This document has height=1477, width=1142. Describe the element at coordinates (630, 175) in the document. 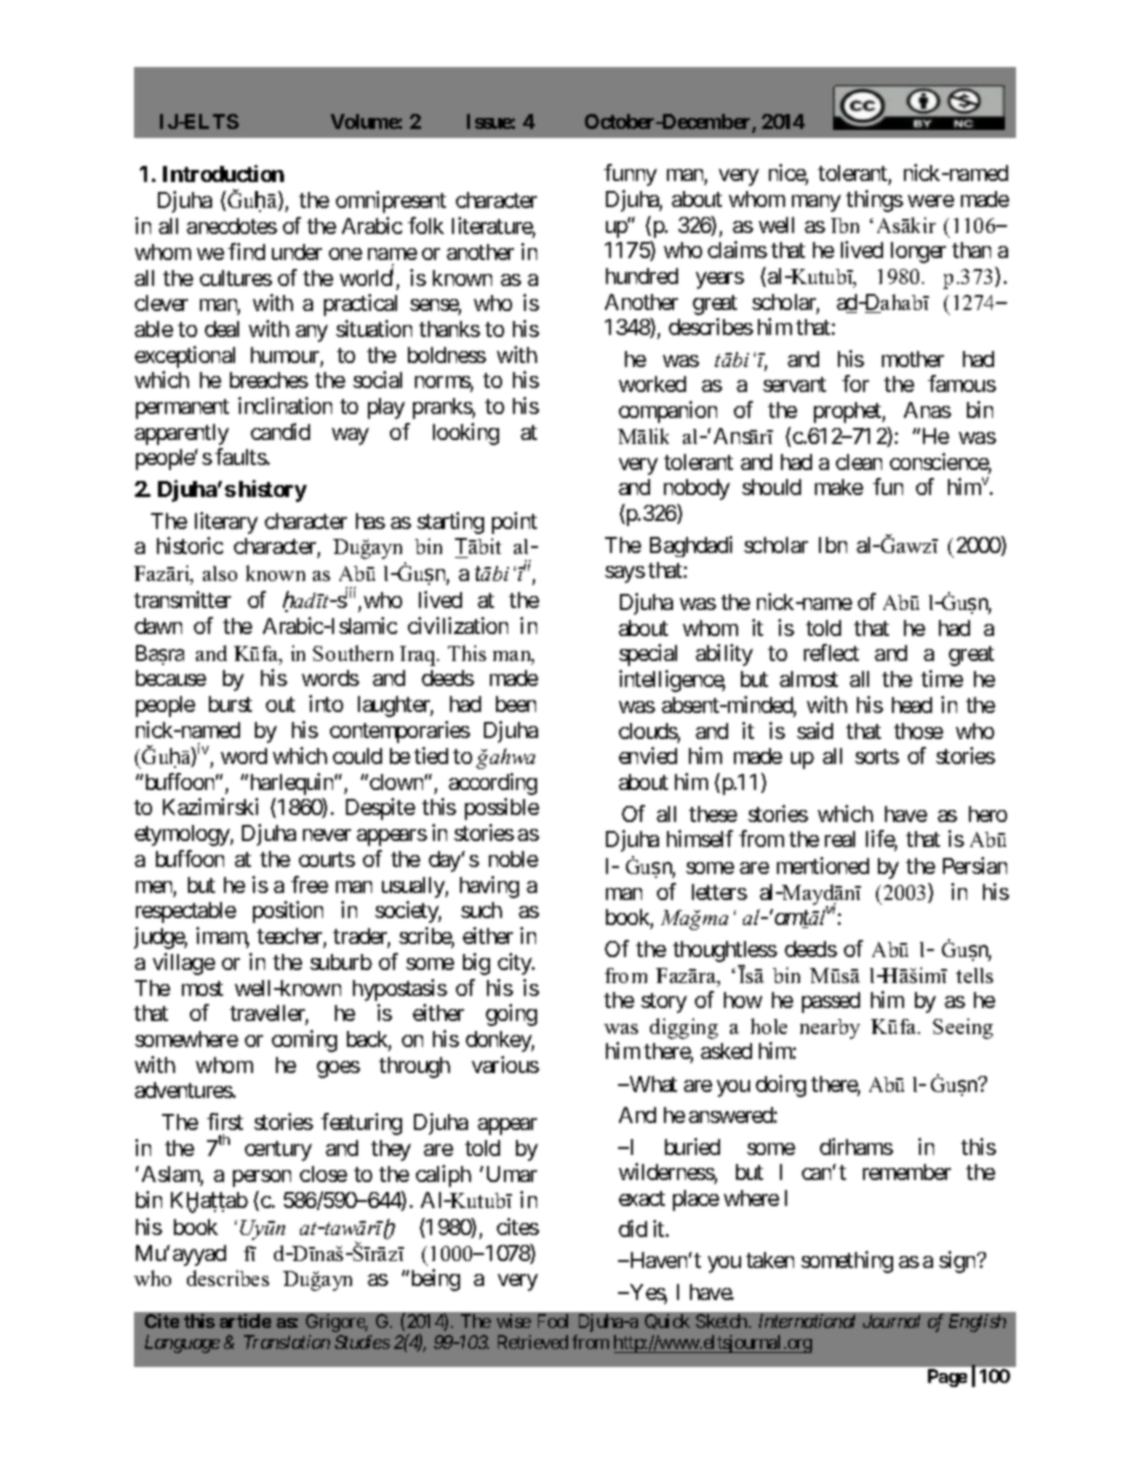

I see `funny` at that location.
